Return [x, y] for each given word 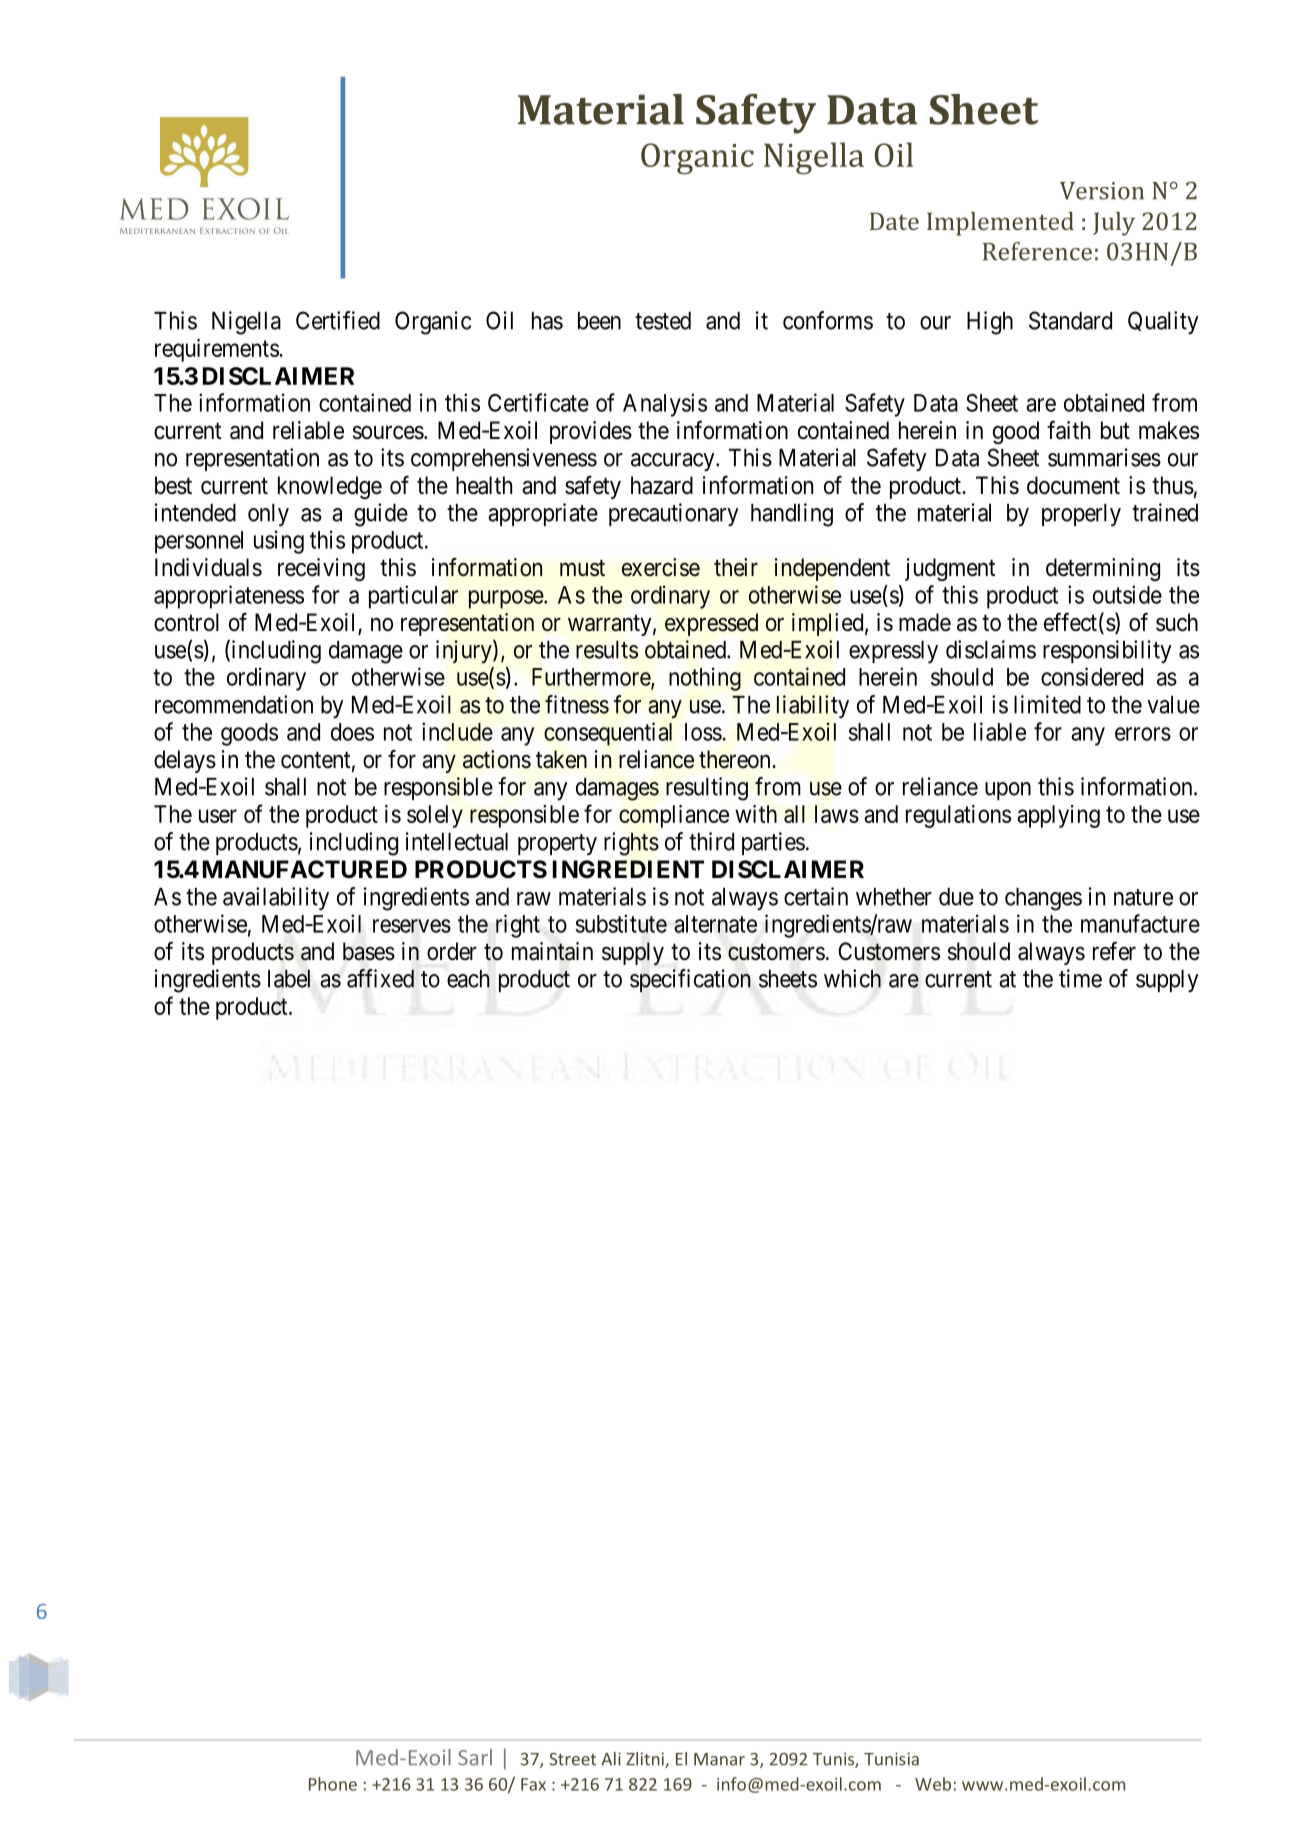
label [289, 978]
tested [663, 321]
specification [690, 980]
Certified [338, 320]
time [1080, 978]
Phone [333, 1784]
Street [572, 1759]
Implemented [1000, 224]
